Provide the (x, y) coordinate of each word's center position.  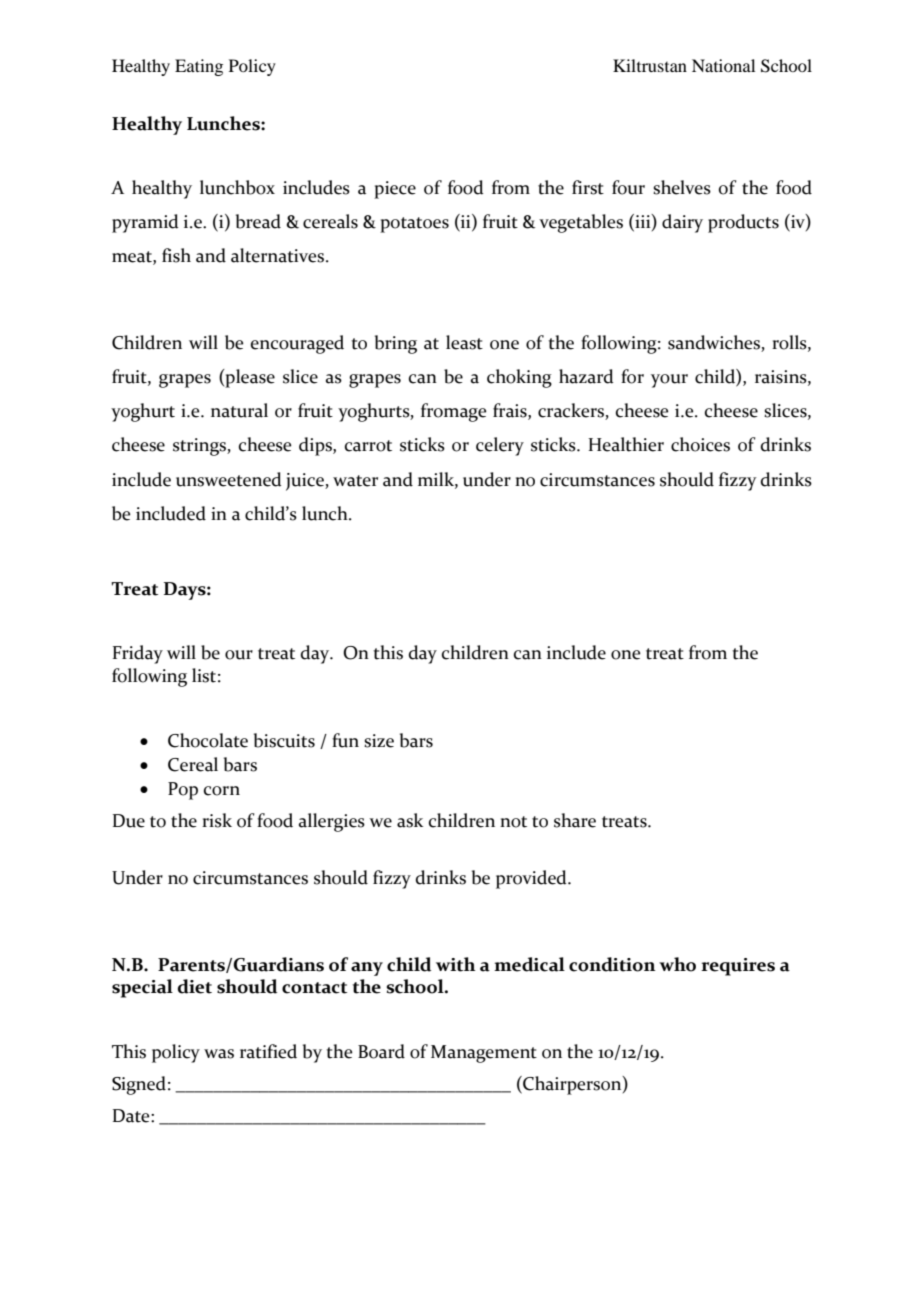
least (464, 342)
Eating (199, 67)
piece (395, 190)
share (575, 820)
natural (239, 410)
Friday (138, 654)
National (723, 65)
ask (410, 820)
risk (217, 820)
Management (484, 1054)
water (355, 481)
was (219, 1054)
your (669, 381)
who (677, 964)
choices (700, 444)
